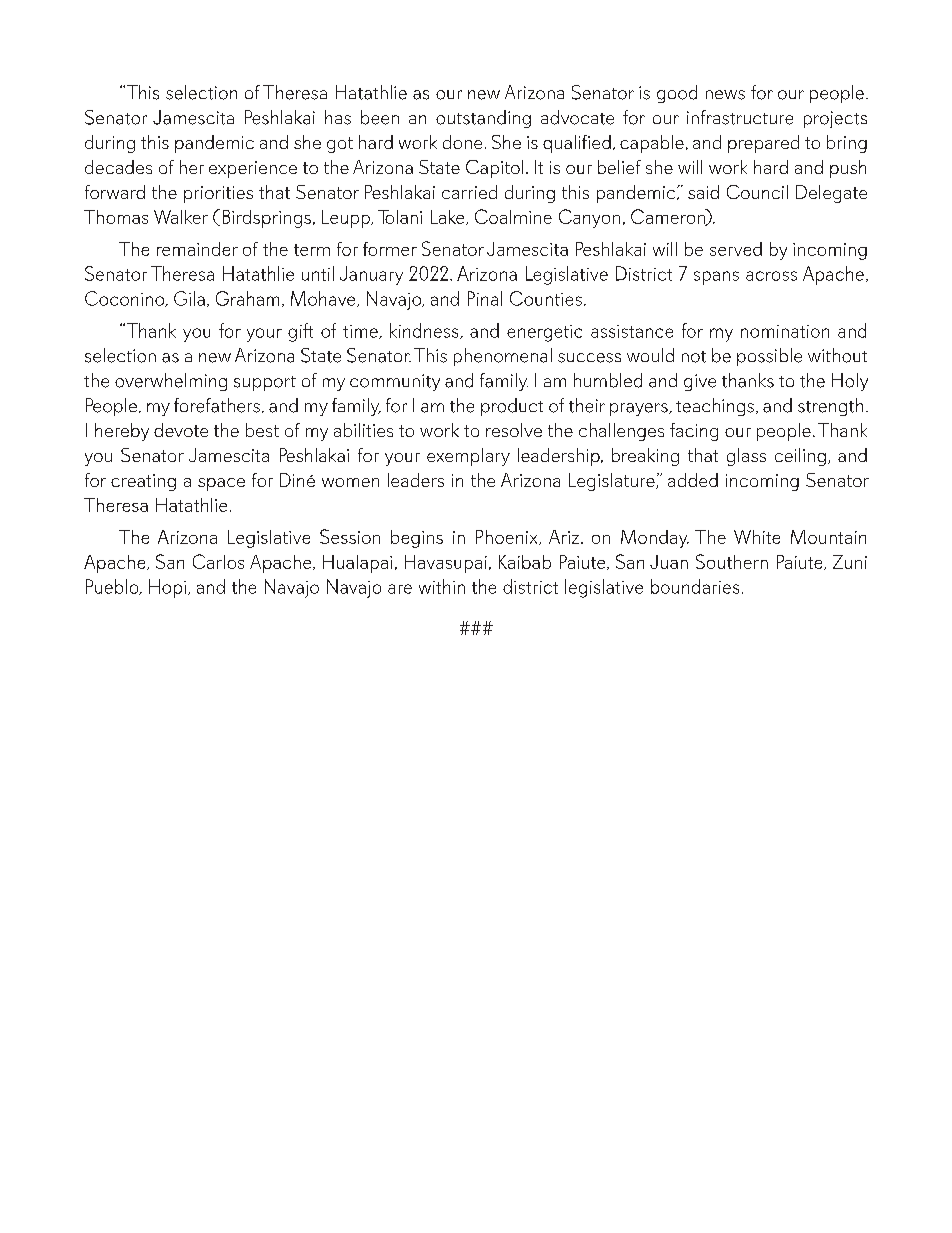 The width and height of the screenshot is (952, 1233). What do you see at coordinates (449, 217) in the screenshot?
I see `Lake` at bounding box center [449, 217].
